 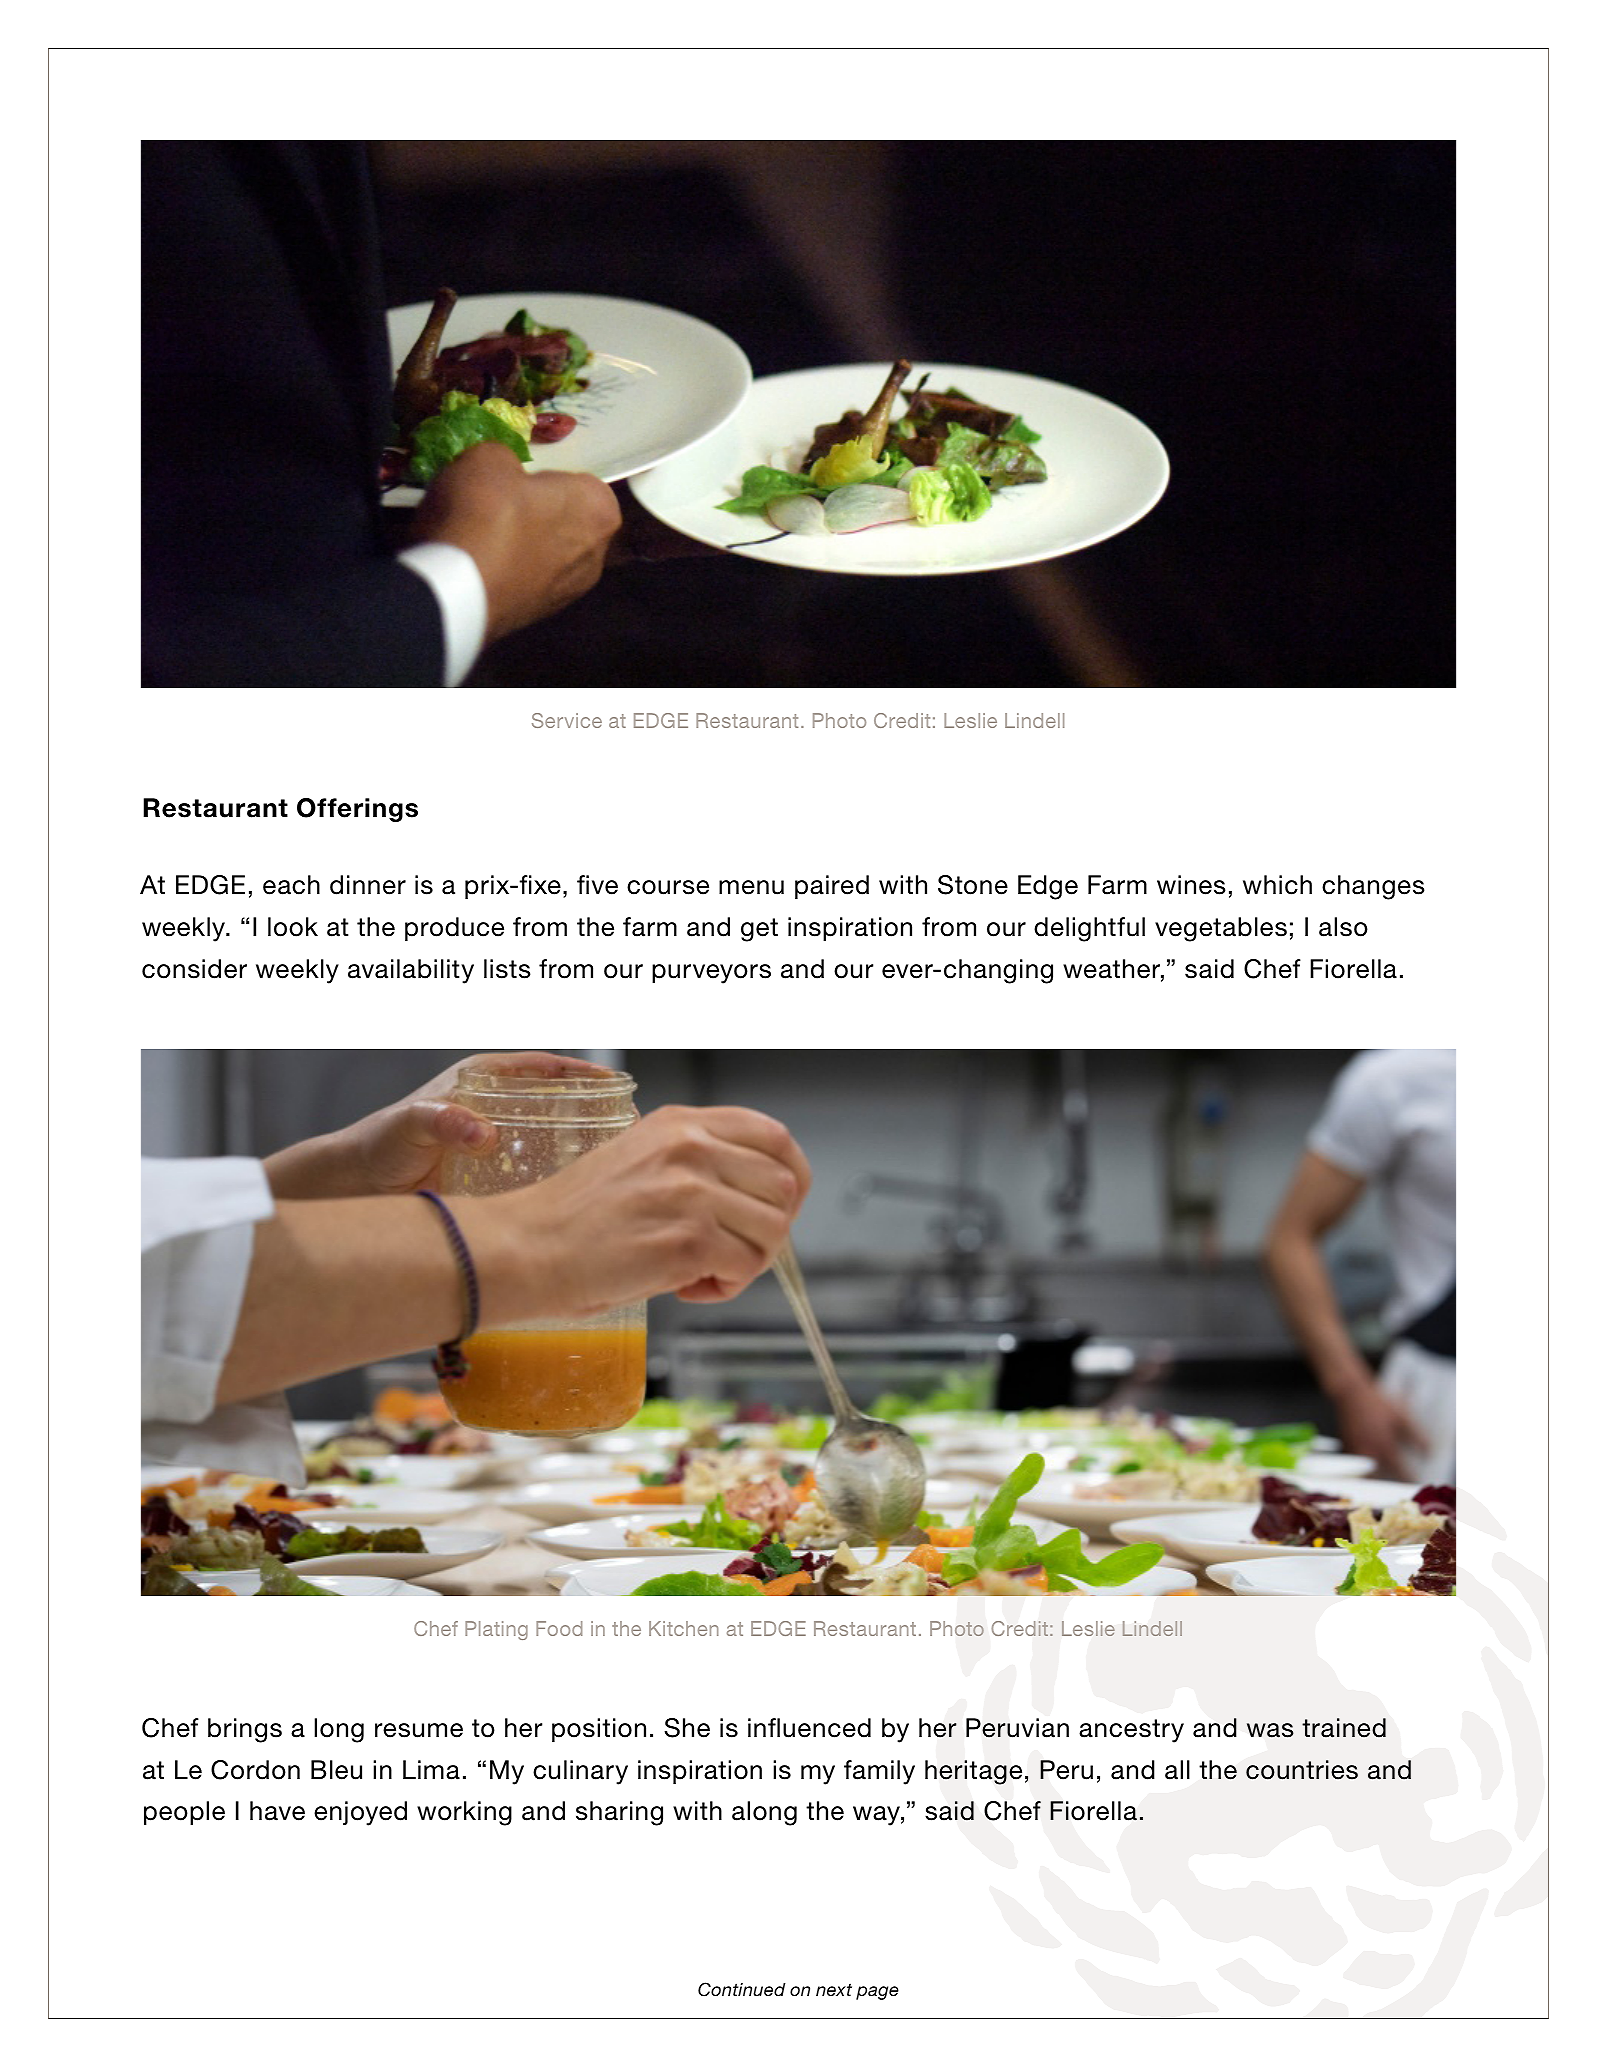 What do you see at coordinates (411, 971) in the screenshot?
I see `availability` at bounding box center [411, 971].
